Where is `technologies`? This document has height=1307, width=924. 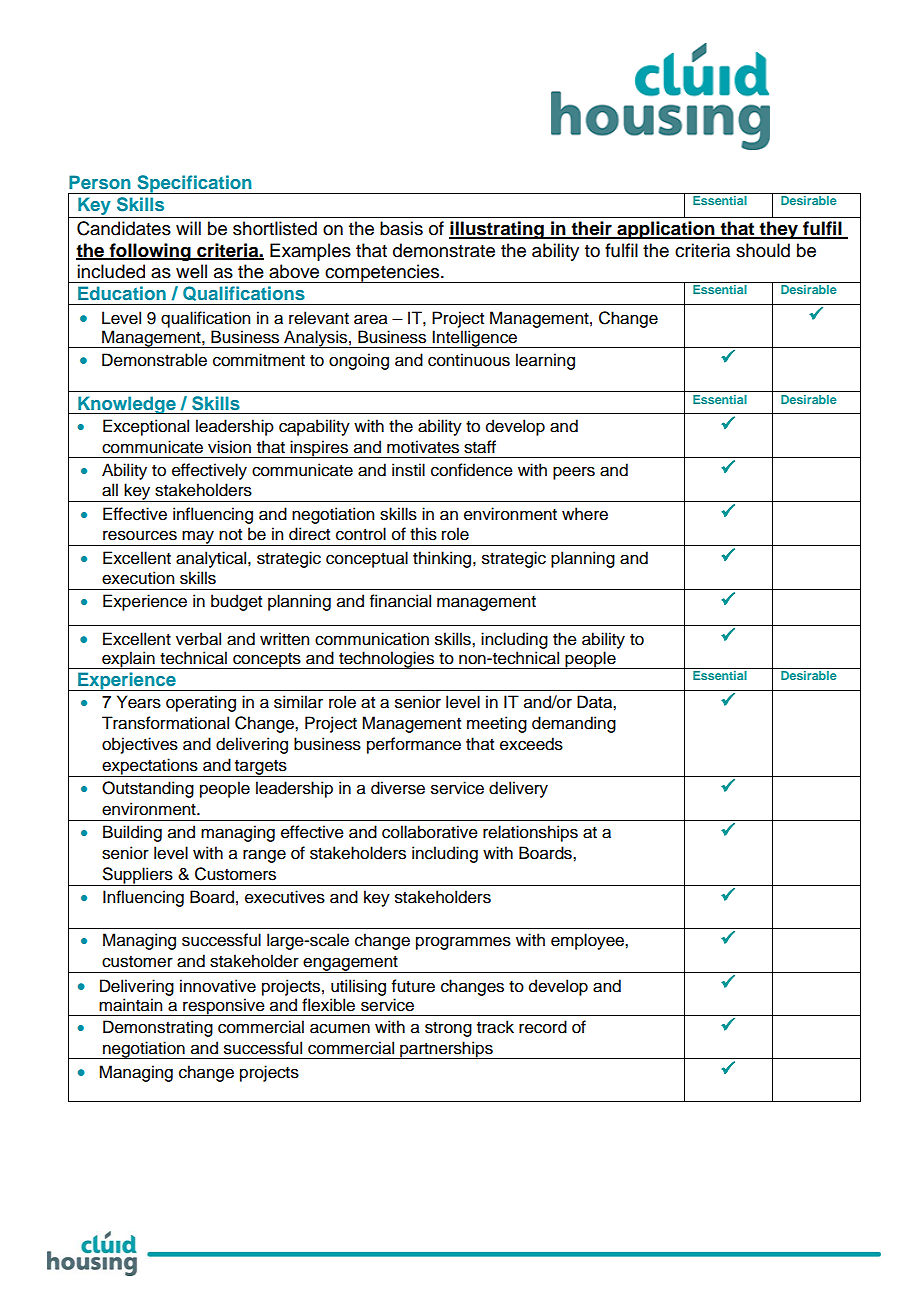 technologies is located at coordinates (387, 660).
